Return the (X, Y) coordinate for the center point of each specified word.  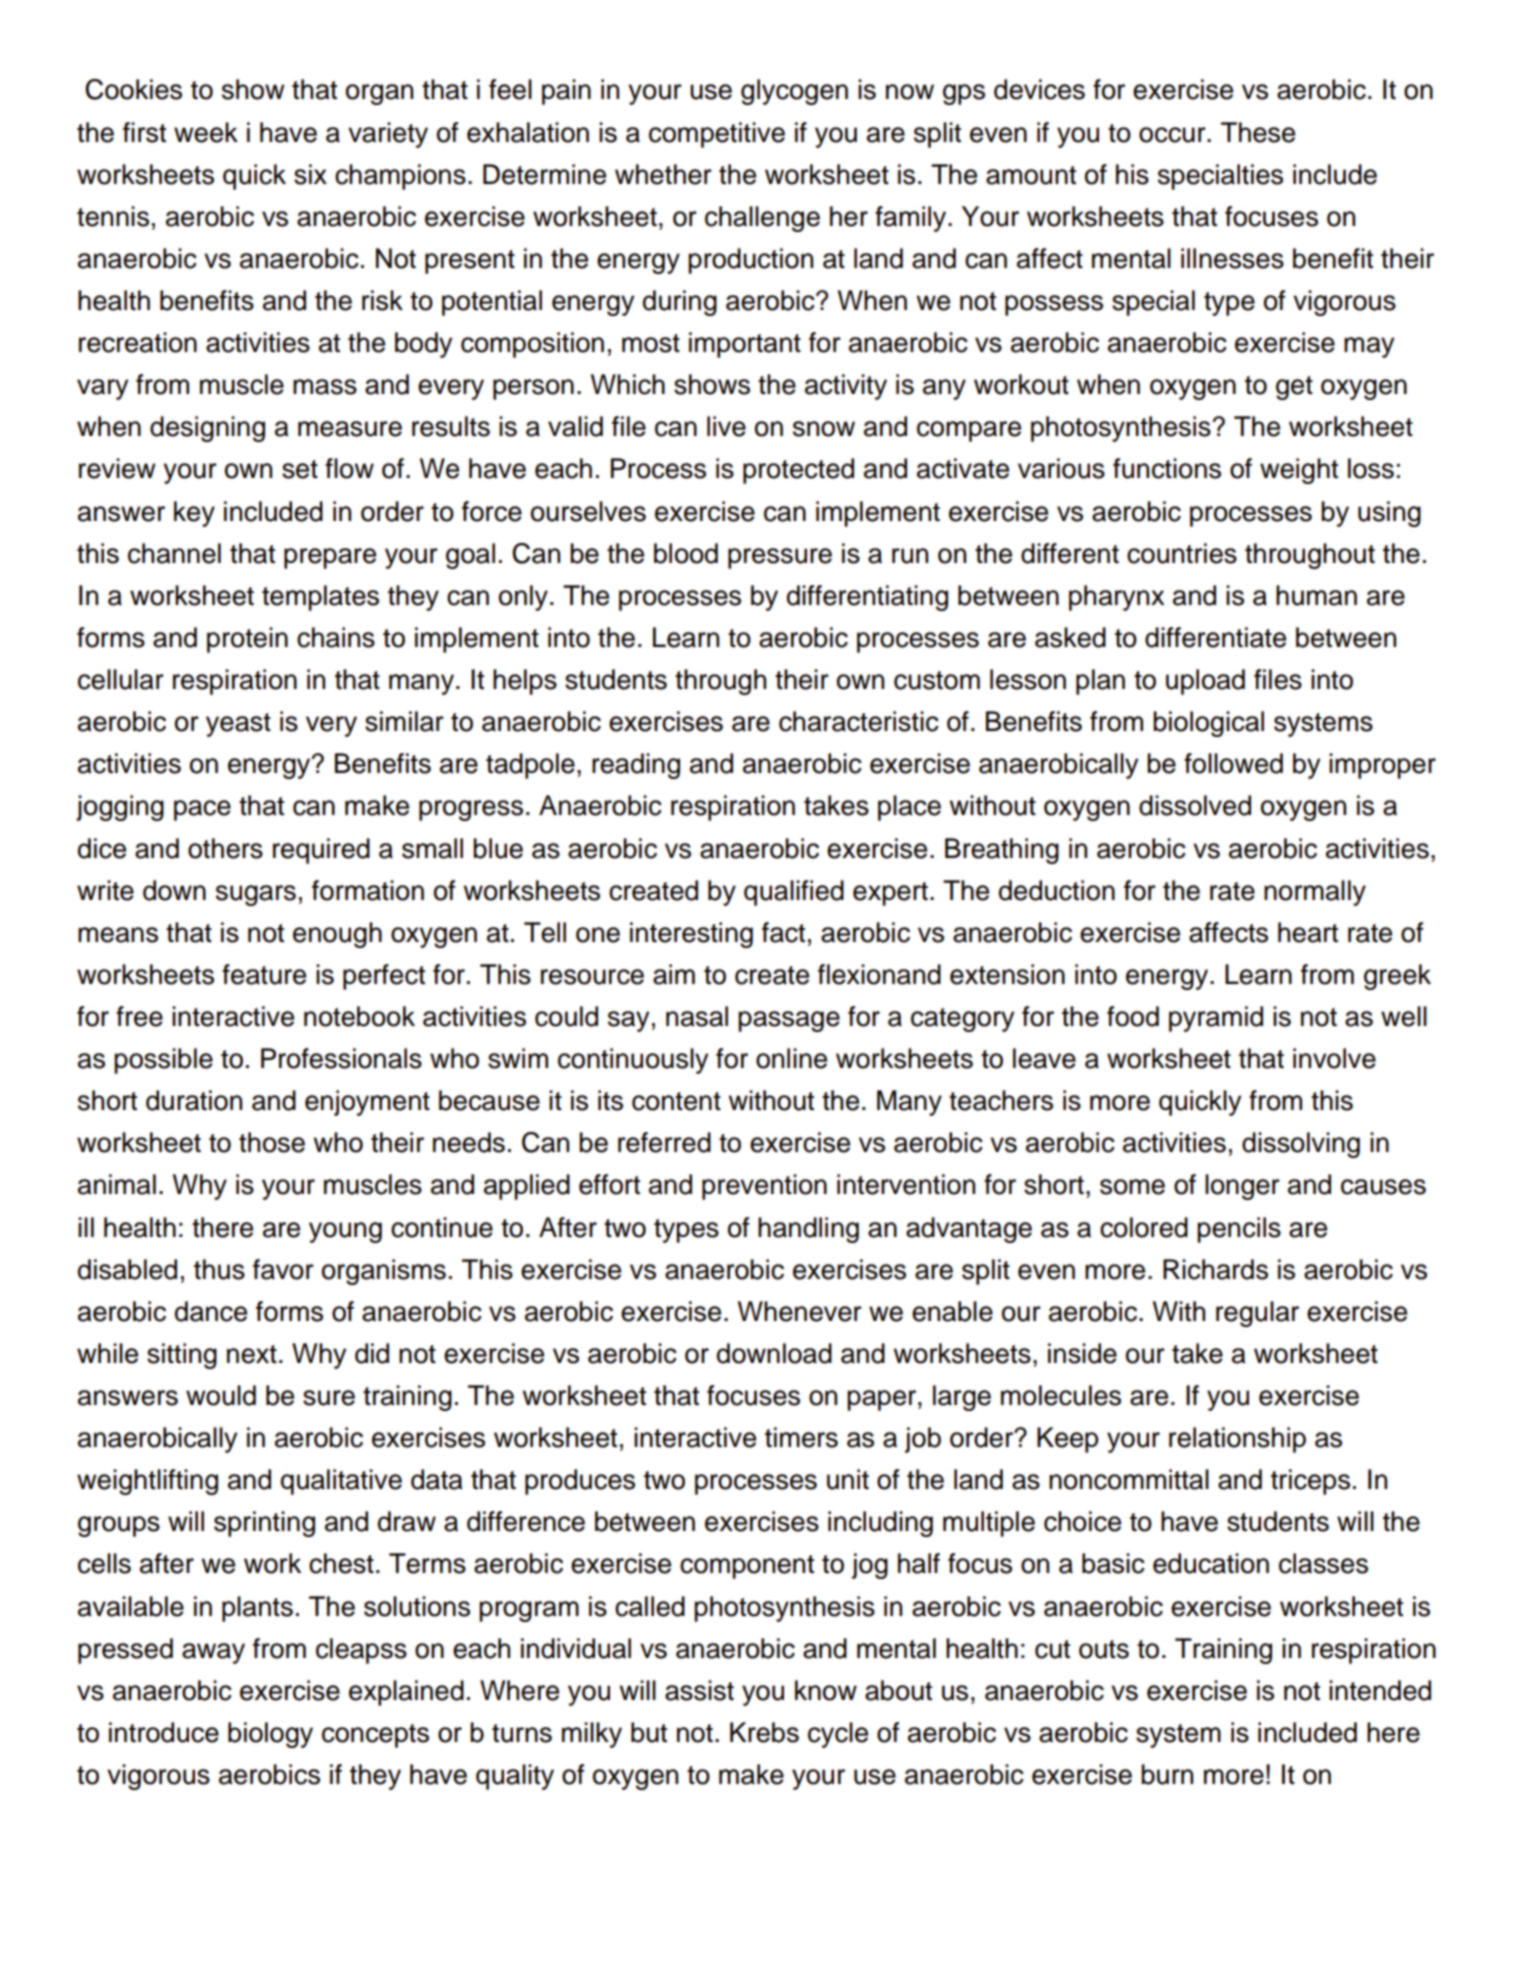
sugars (256, 895)
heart (1308, 932)
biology (270, 1735)
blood (686, 553)
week (206, 132)
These (1258, 132)
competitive (717, 135)
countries (1182, 553)
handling (808, 1230)
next (252, 1354)
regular (1257, 1314)
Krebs (764, 1732)
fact (783, 932)
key (194, 514)
